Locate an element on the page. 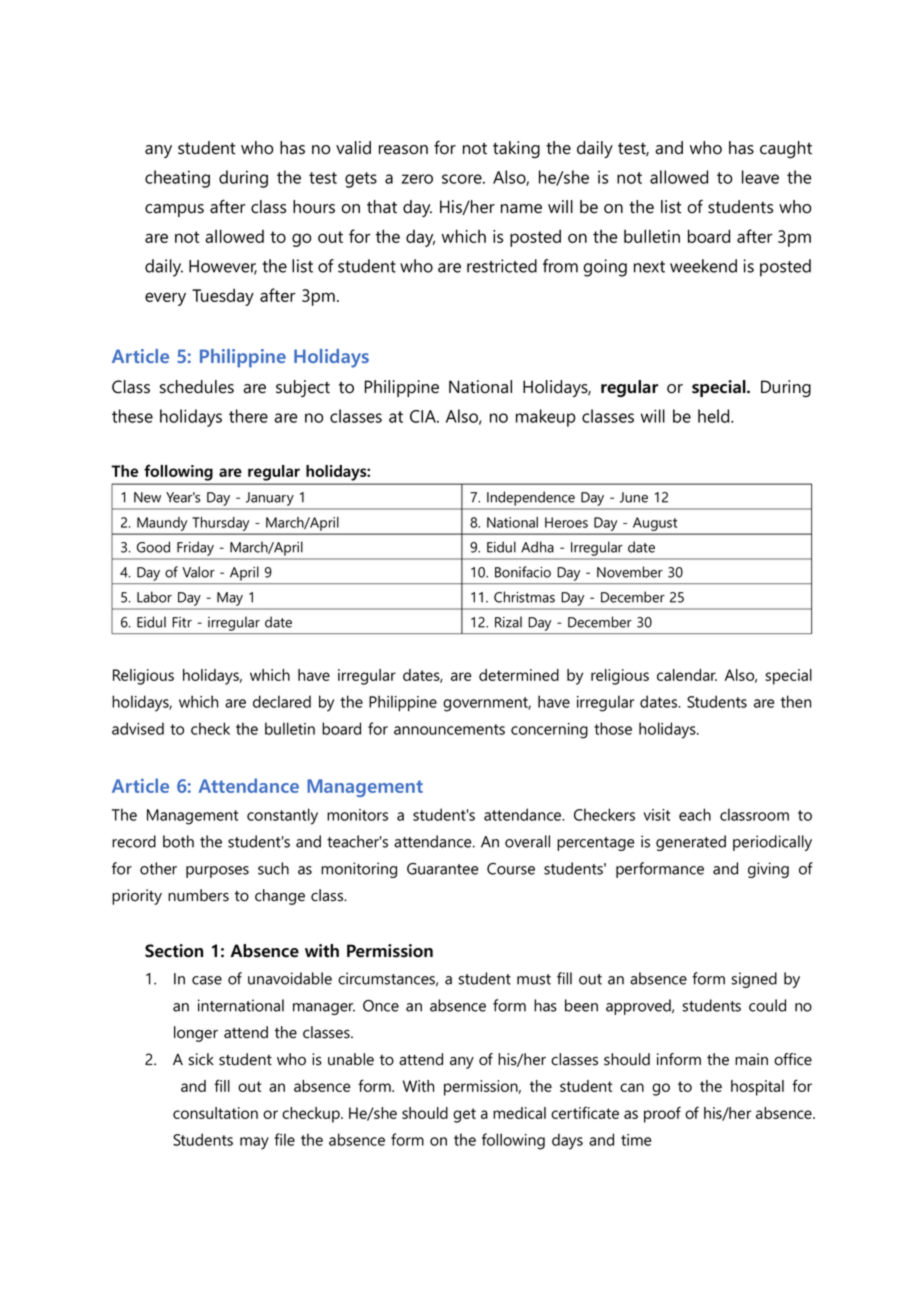 The width and height of the document is (924, 1307). schedules is located at coordinates (197, 387).
